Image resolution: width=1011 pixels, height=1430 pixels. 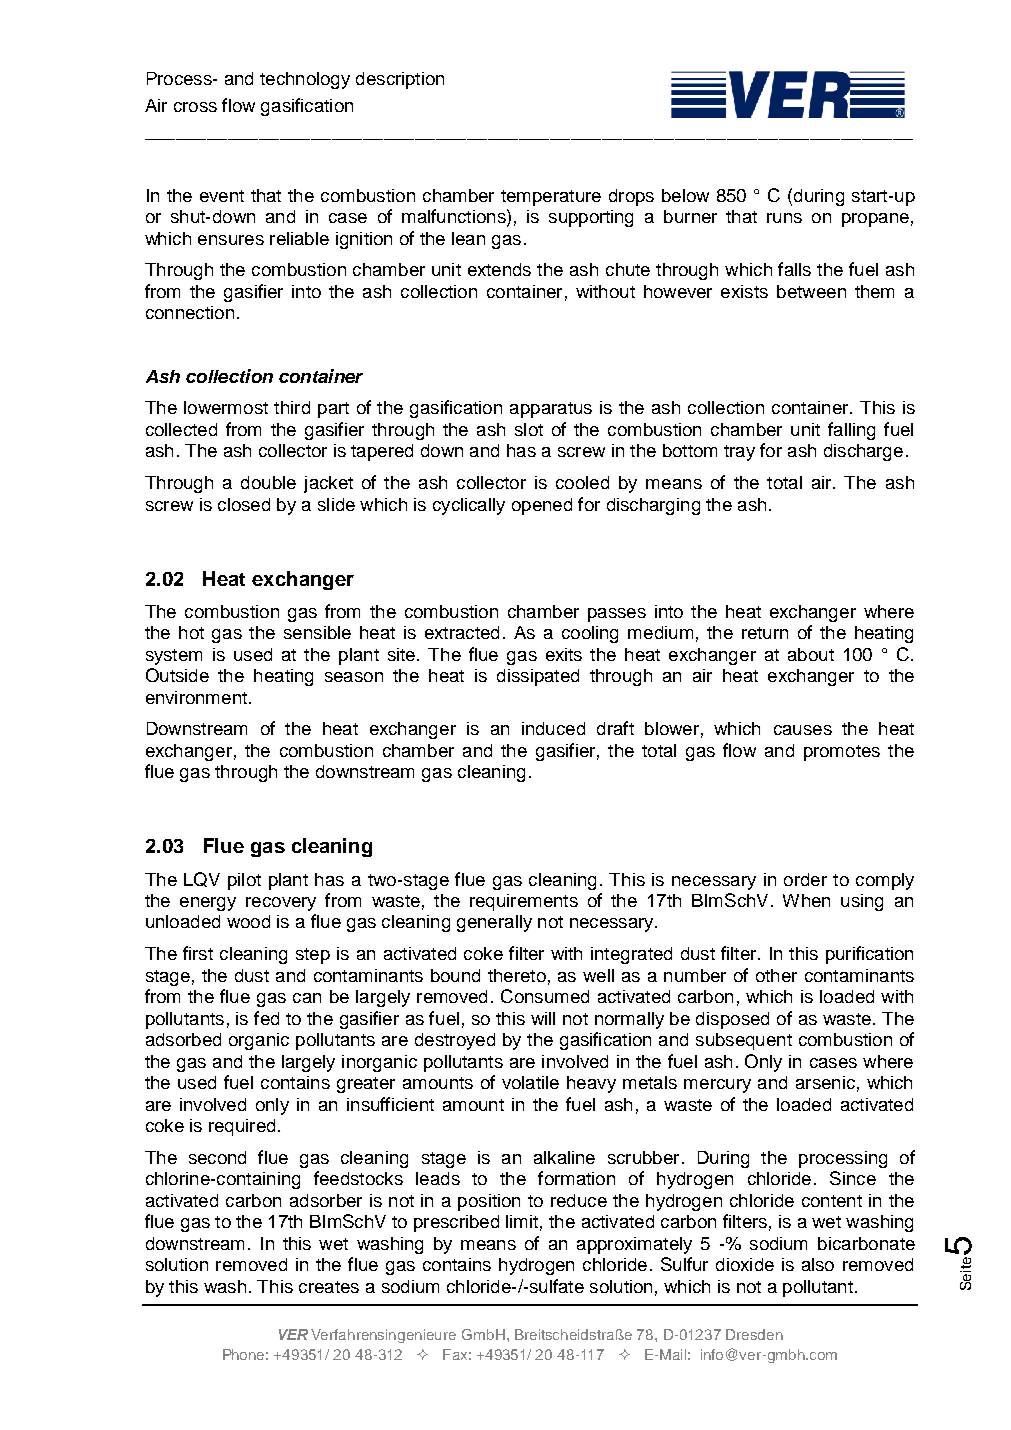 I want to click on prescribed, so click(x=456, y=1223).
